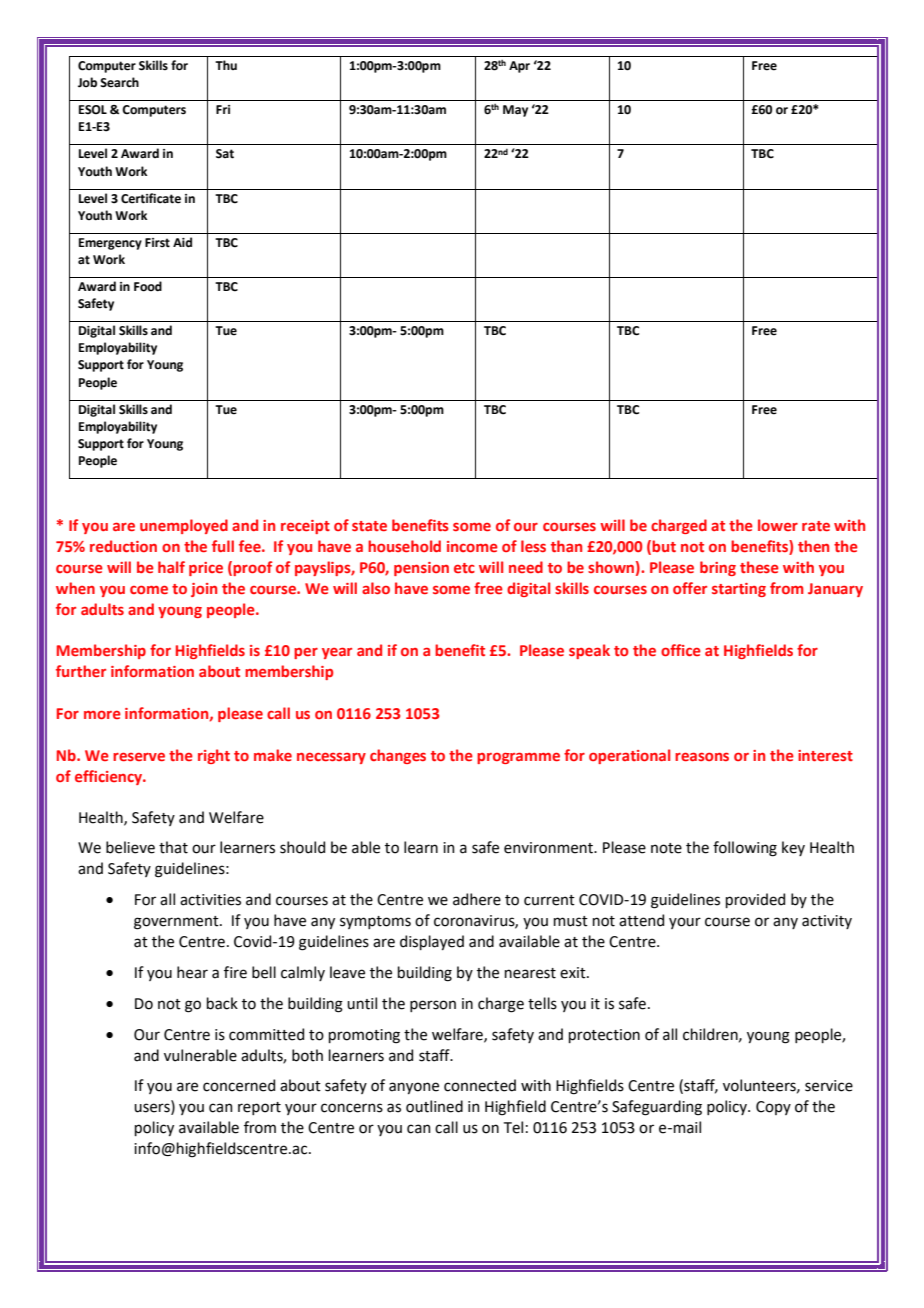 The height and width of the screenshot is (1308, 924). What do you see at coordinates (515, 111) in the screenshot?
I see `May` at bounding box center [515, 111].
